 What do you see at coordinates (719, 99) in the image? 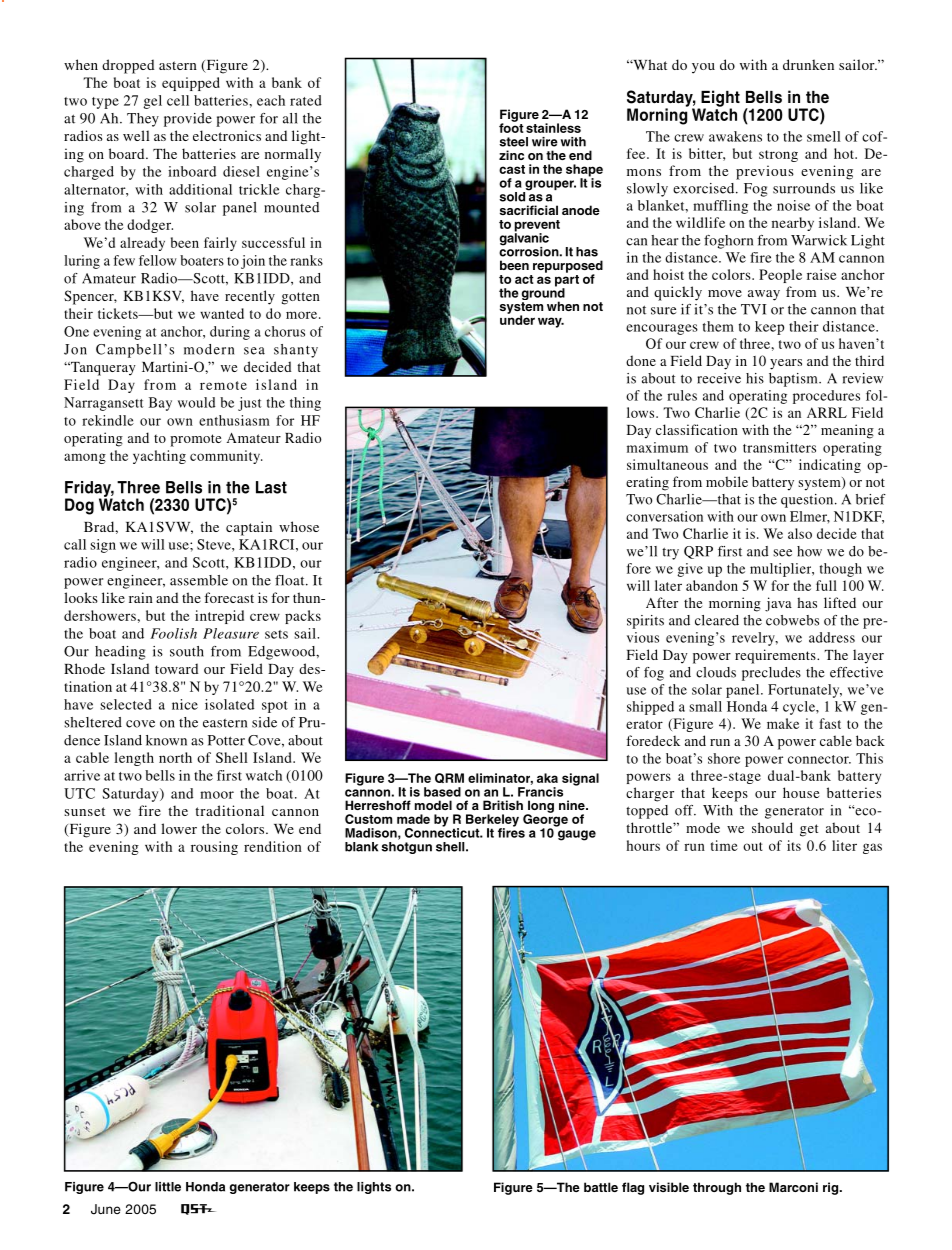
I see `Eight` at bounding box center [719, 99].
